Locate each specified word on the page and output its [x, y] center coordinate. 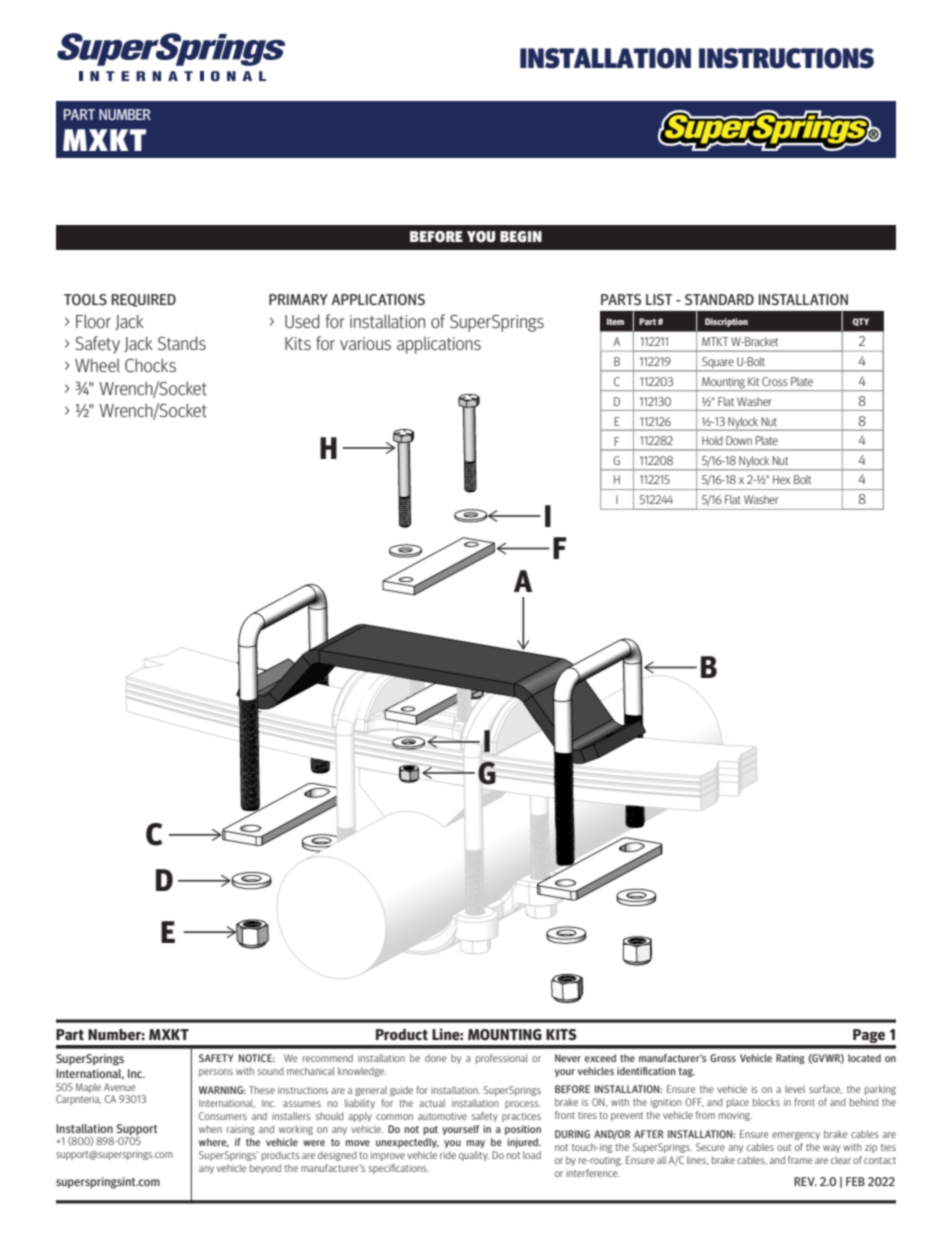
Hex [781, 479]
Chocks [150, 365]
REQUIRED [144, 300]
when [210, 1129]
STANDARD [719, 299]
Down [739, 440]
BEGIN [521, 236]
